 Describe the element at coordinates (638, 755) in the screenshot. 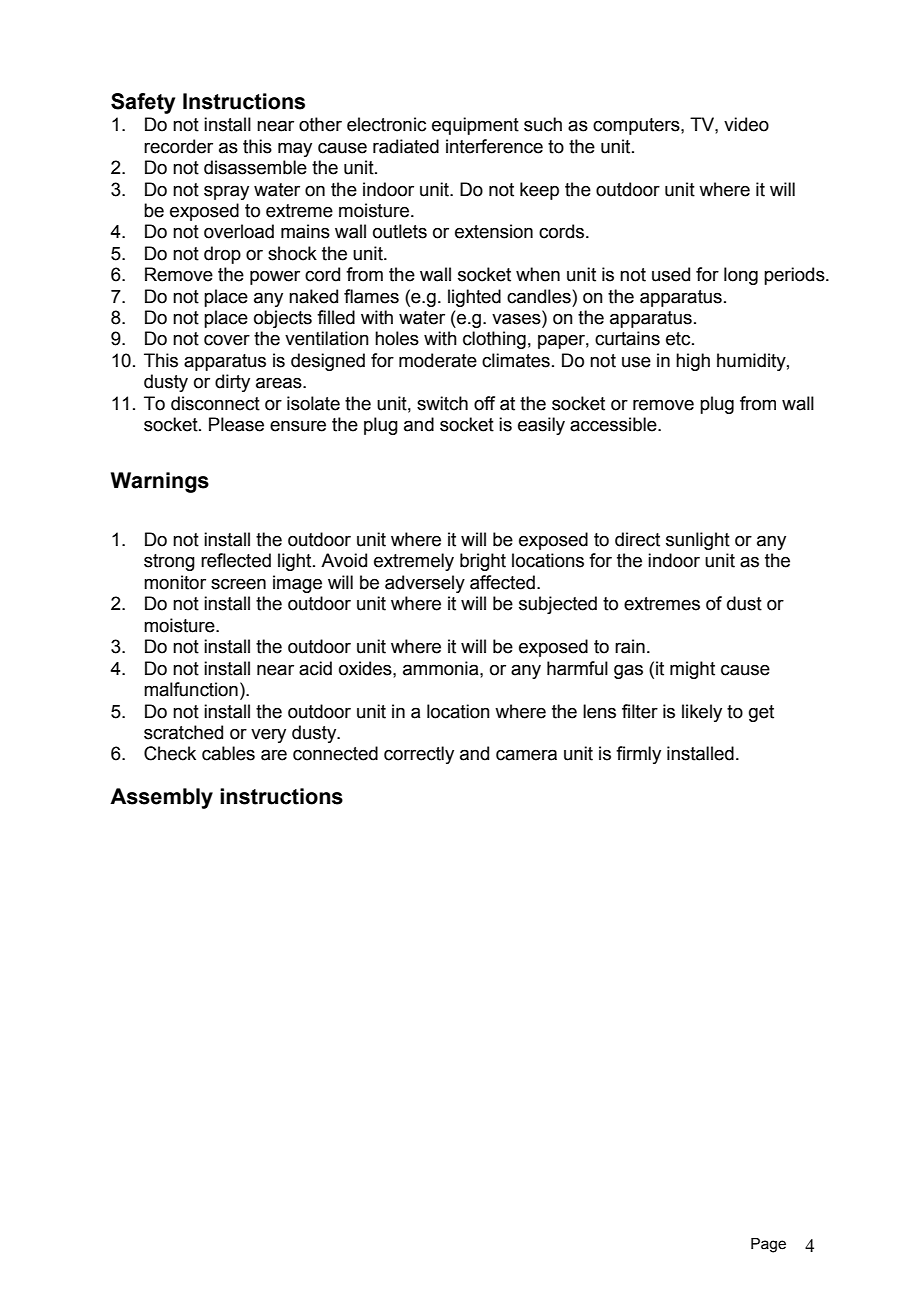

I see `firmly` at that location.
